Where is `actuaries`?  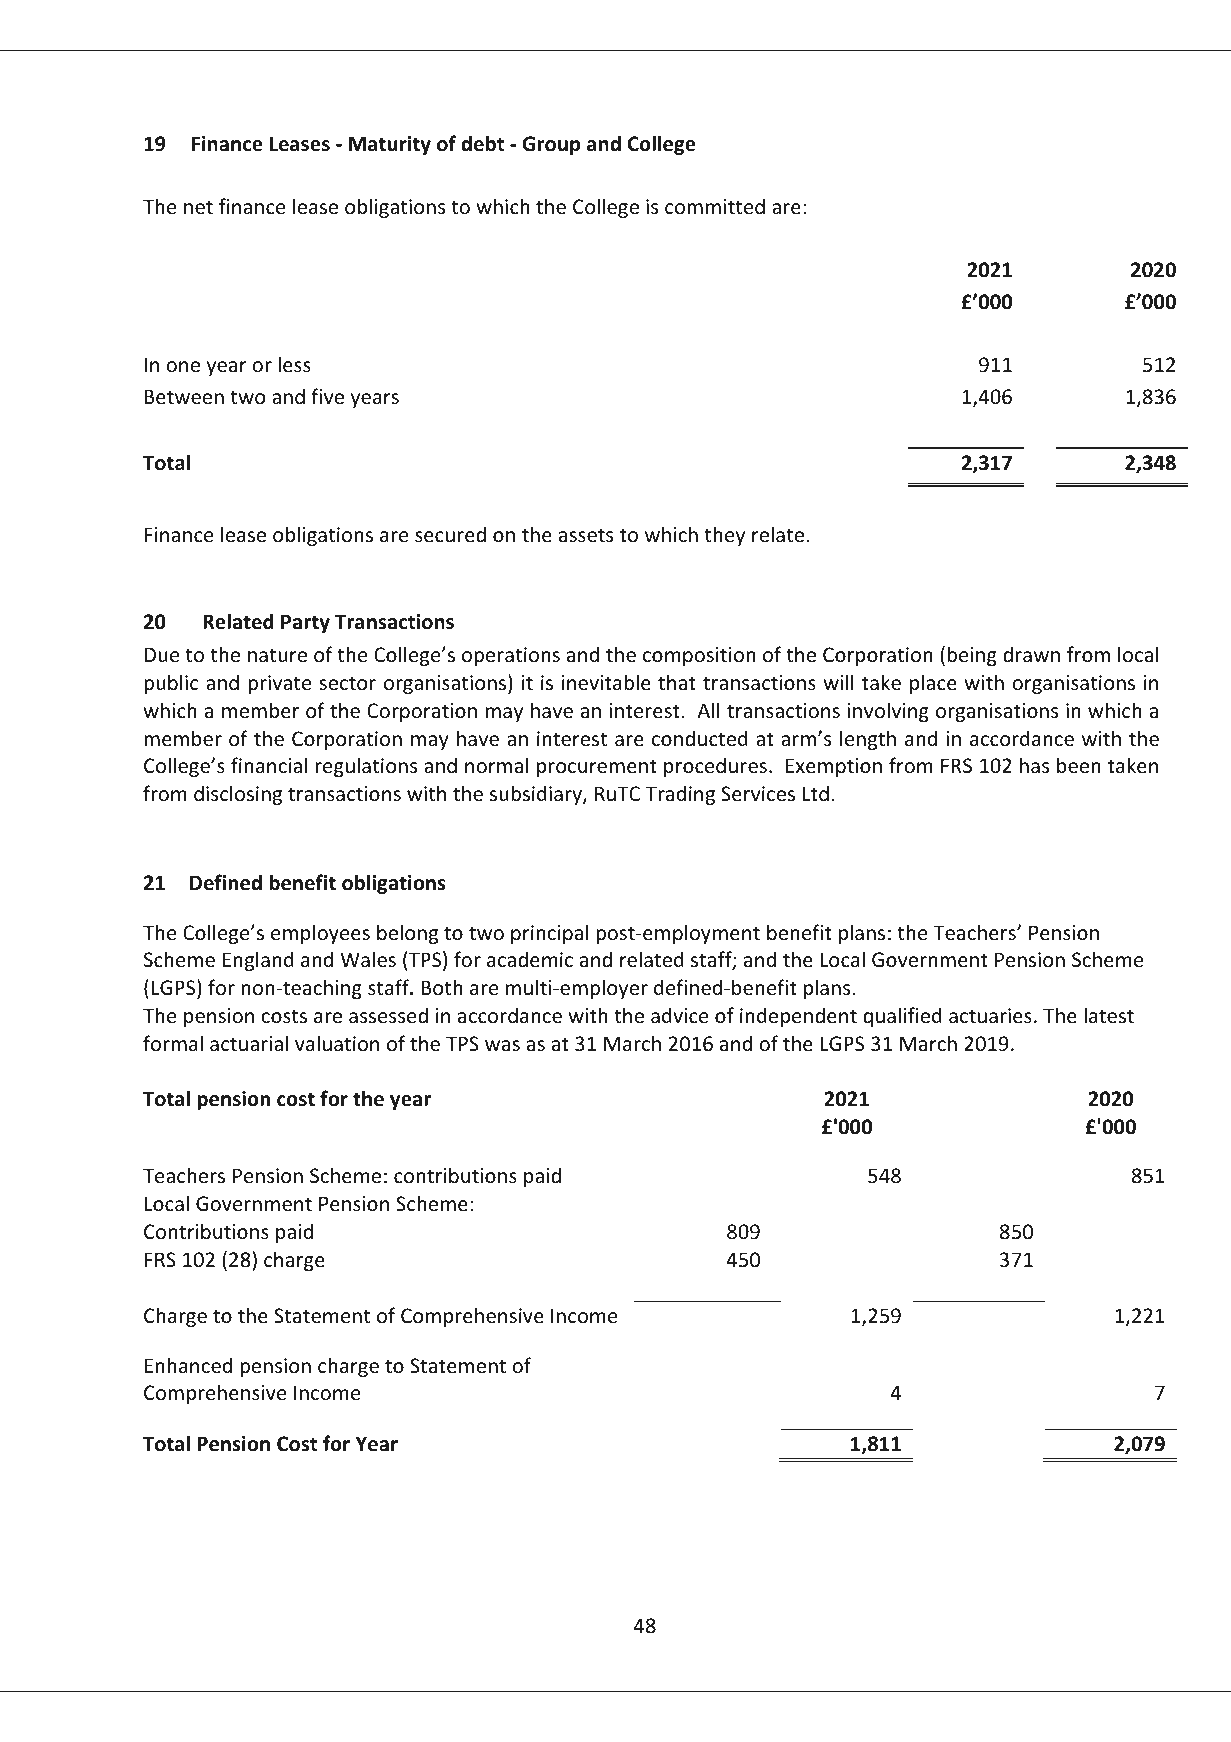 actuaries is located at coordinates (990, 1016).
